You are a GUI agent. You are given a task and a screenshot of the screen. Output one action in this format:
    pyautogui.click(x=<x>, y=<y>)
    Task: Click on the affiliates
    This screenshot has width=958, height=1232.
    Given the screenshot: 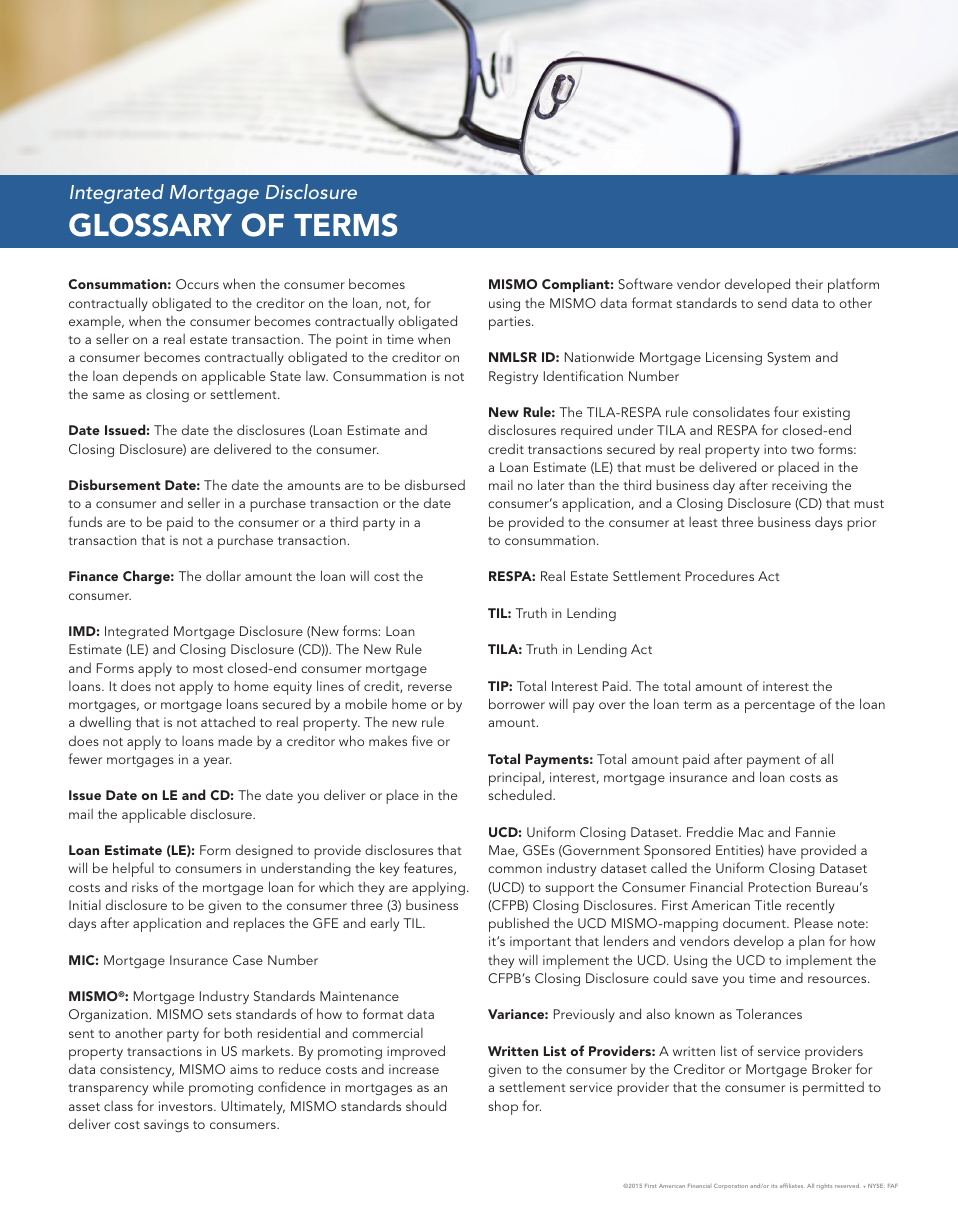 What is the action you would take?
    pyautogui.click(x=792, y=1185)
